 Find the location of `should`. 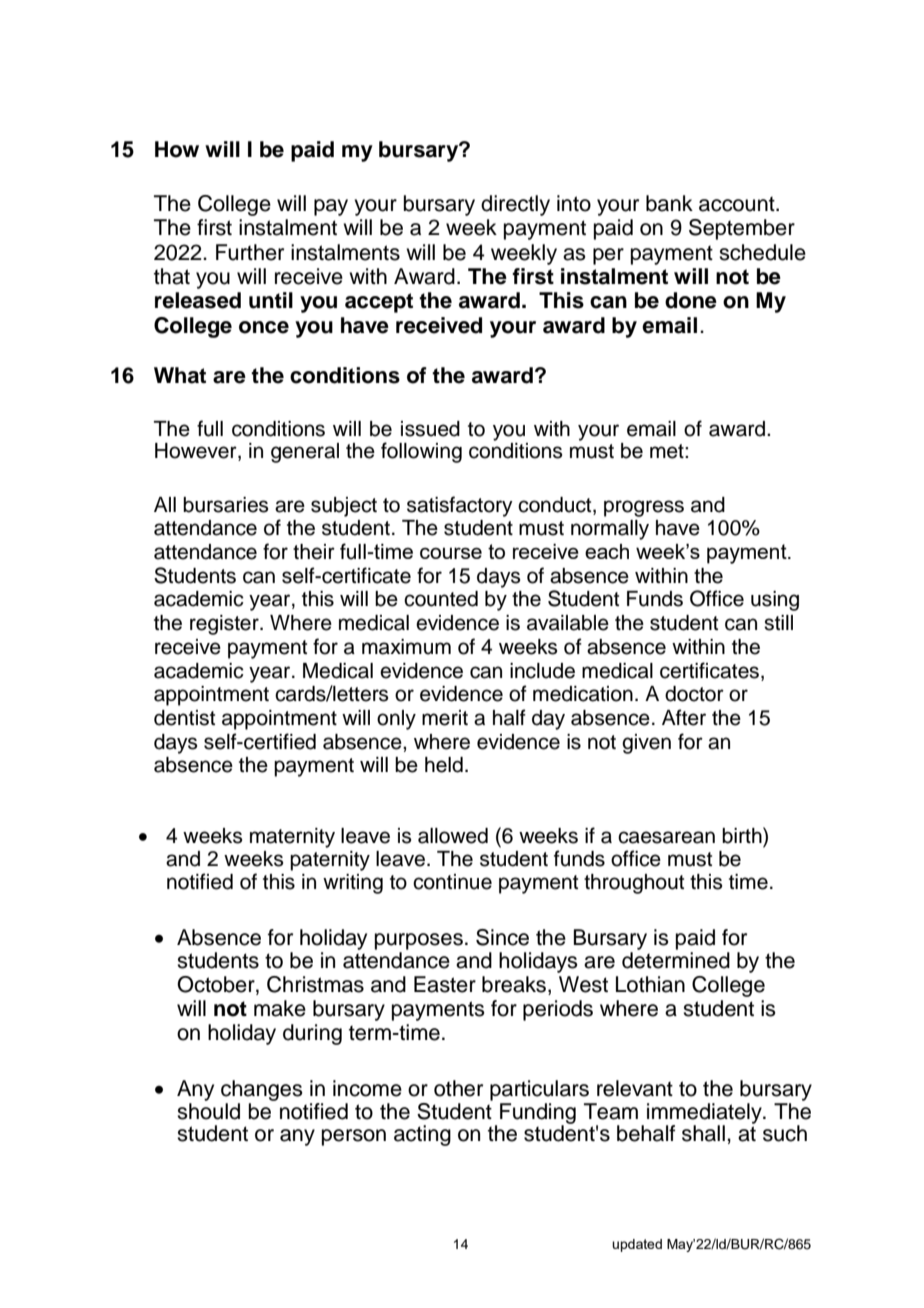

should is located at coordinates (208, 1110).
